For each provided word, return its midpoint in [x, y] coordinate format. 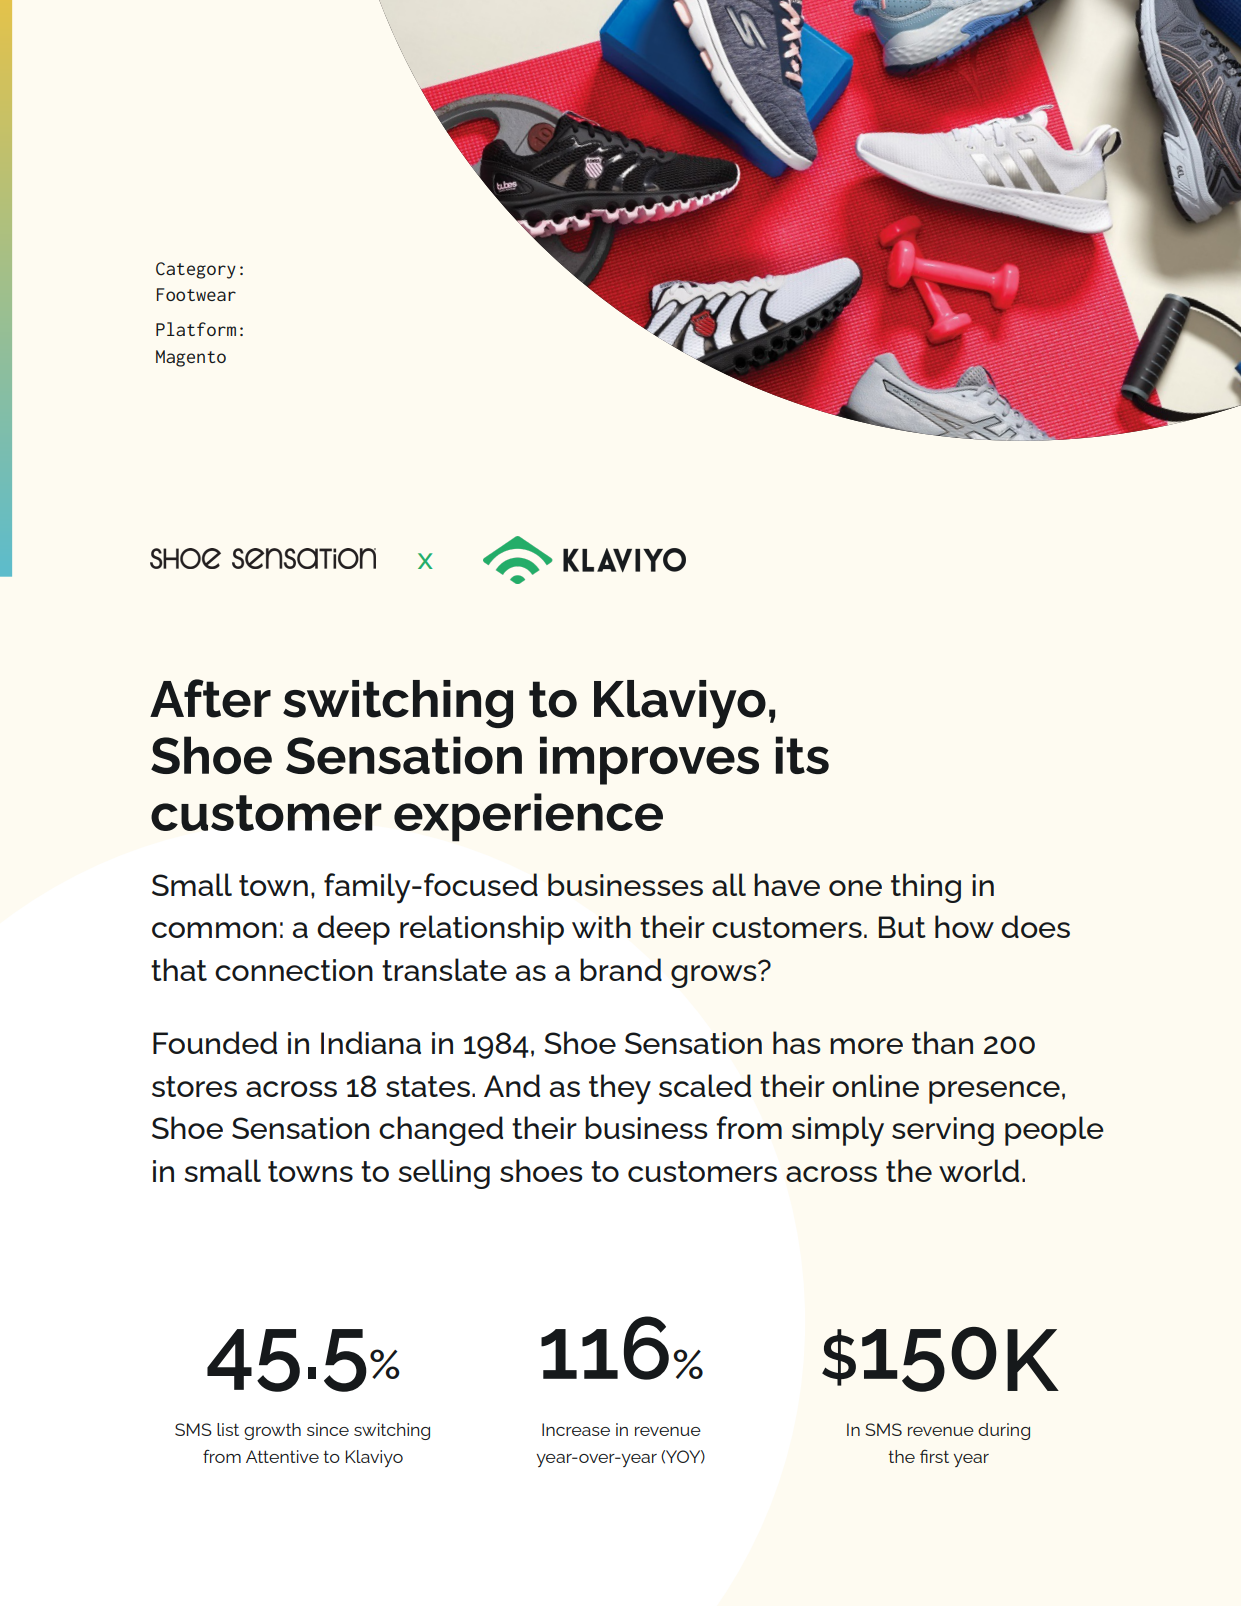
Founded [215, 1042]
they [620, 1089]
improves [649, 760]
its [802, 755]
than [942, 1042]
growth [272, 1431]
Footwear [196, 294]
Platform [196, 329]
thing [926, 888]
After [210, 698]
